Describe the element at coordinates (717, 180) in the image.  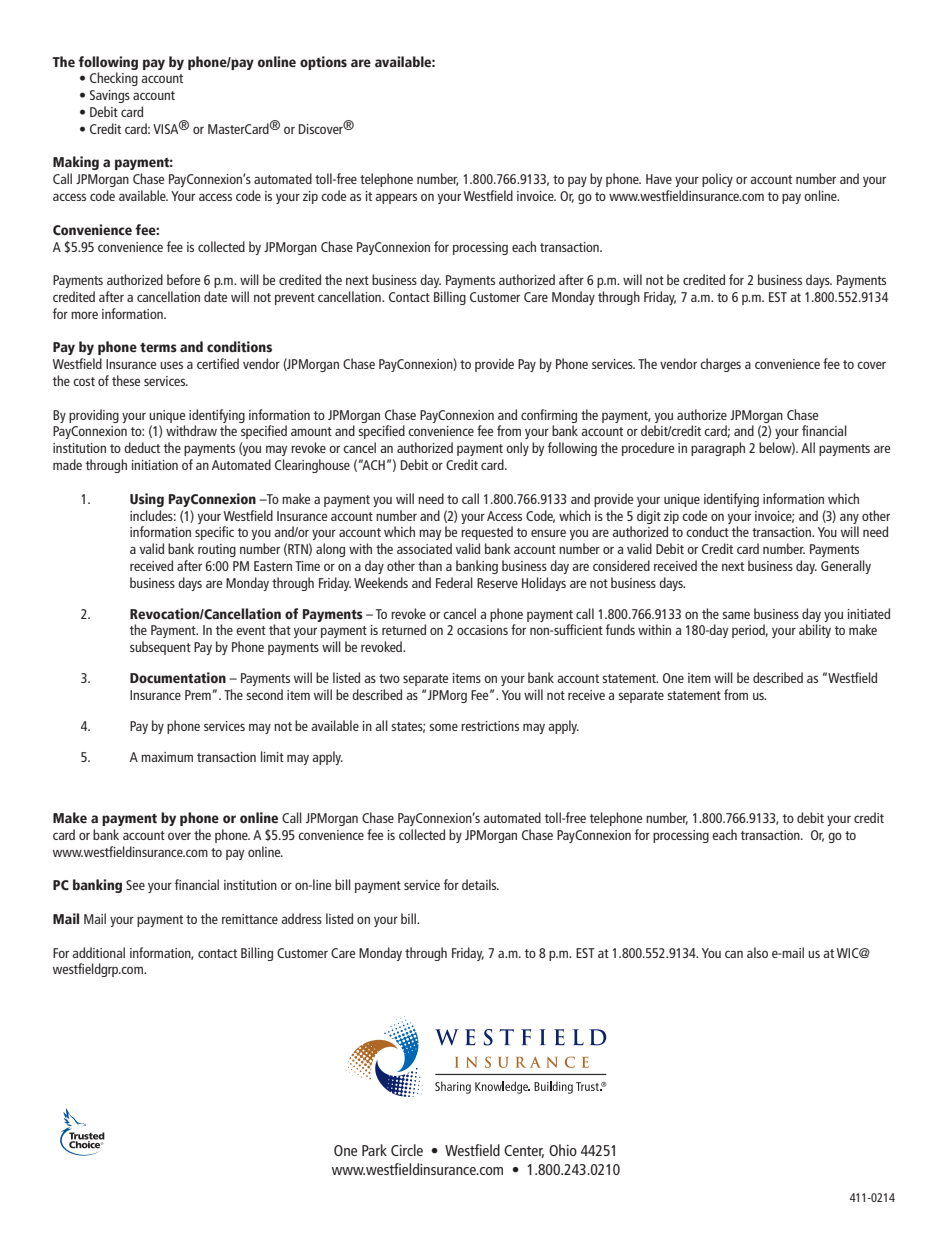
I see `policy` at that location.
